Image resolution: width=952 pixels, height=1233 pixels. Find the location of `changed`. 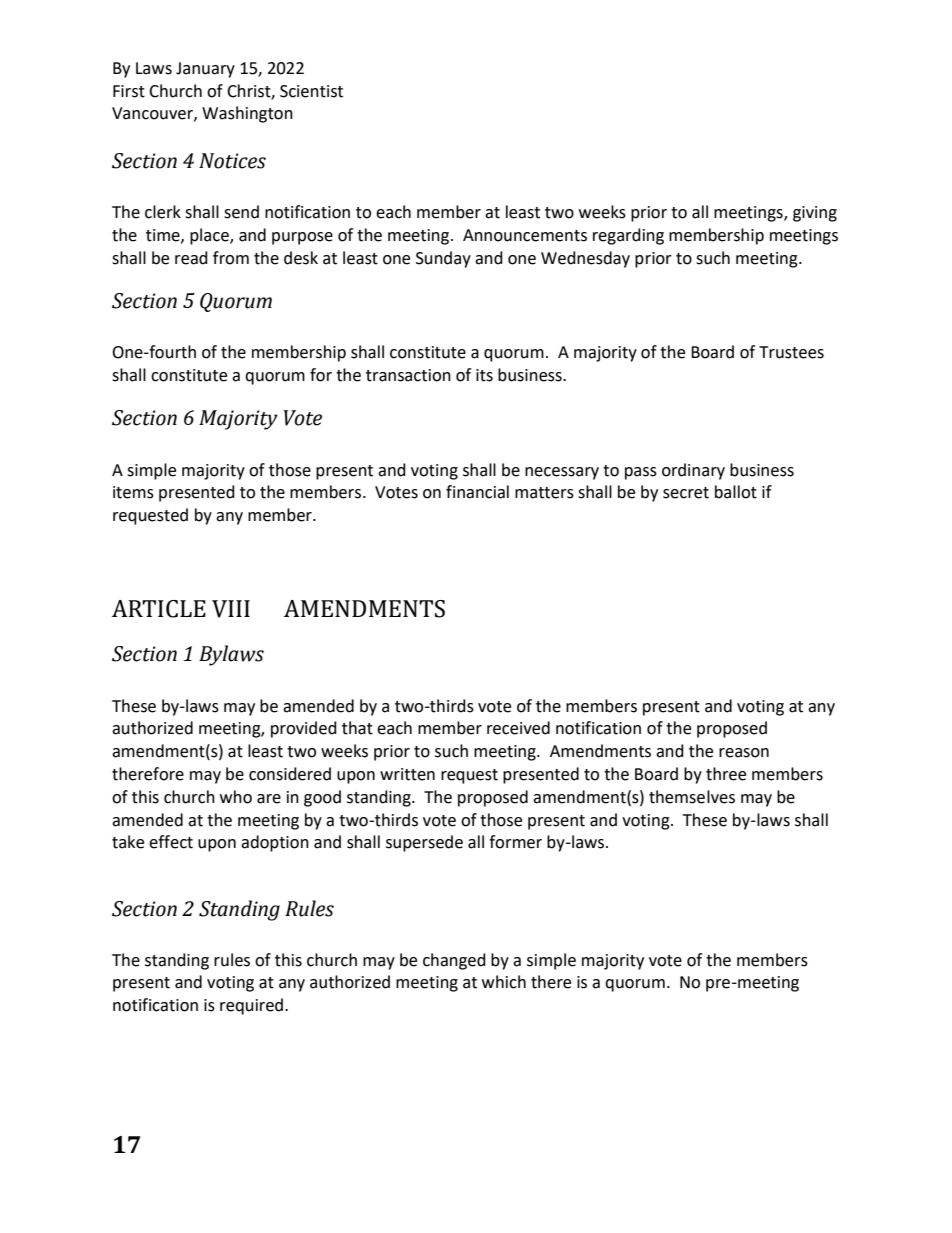

changed is located at coordinates (454, 961).
